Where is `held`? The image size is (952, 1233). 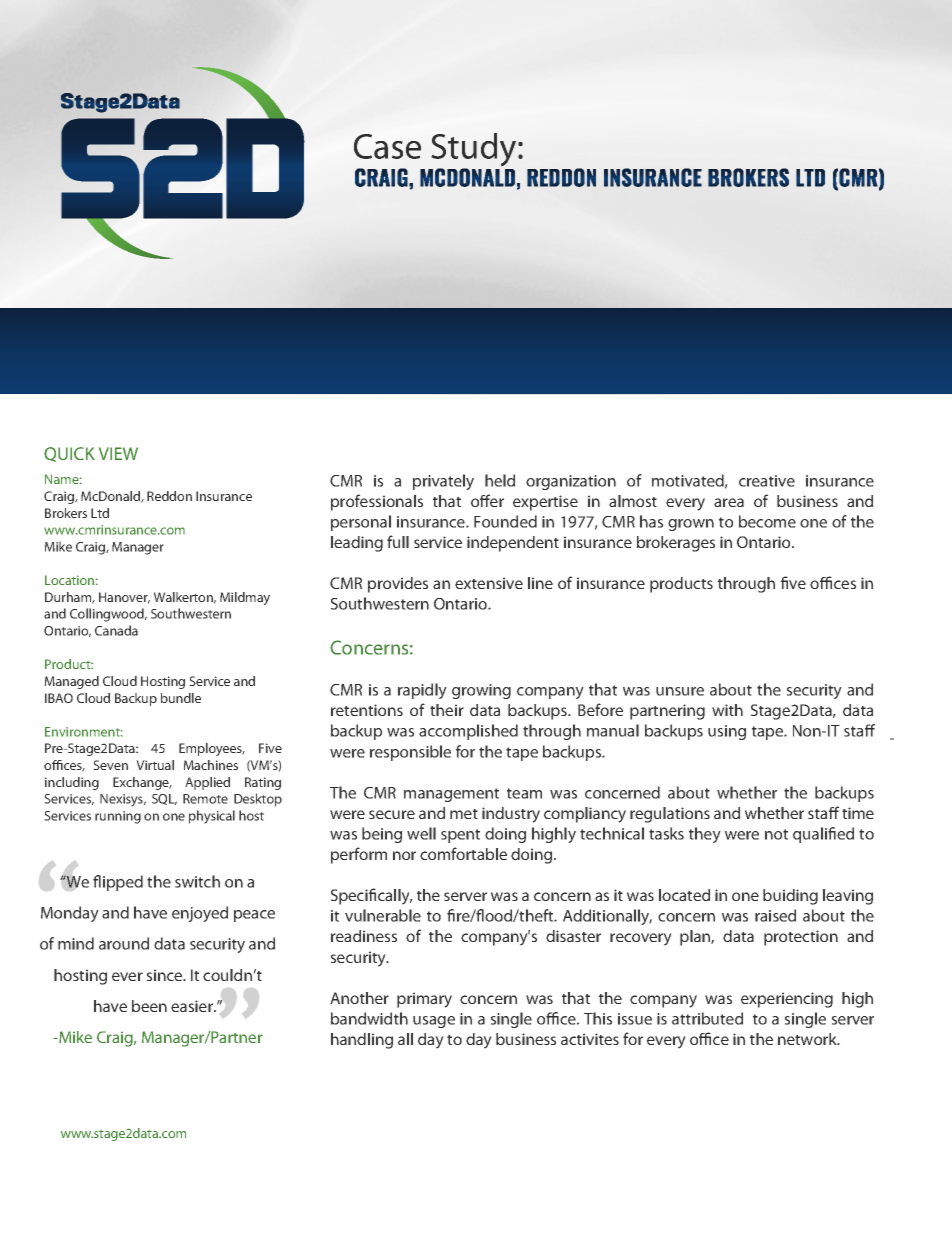
held is located at coordinates (500, 480).
